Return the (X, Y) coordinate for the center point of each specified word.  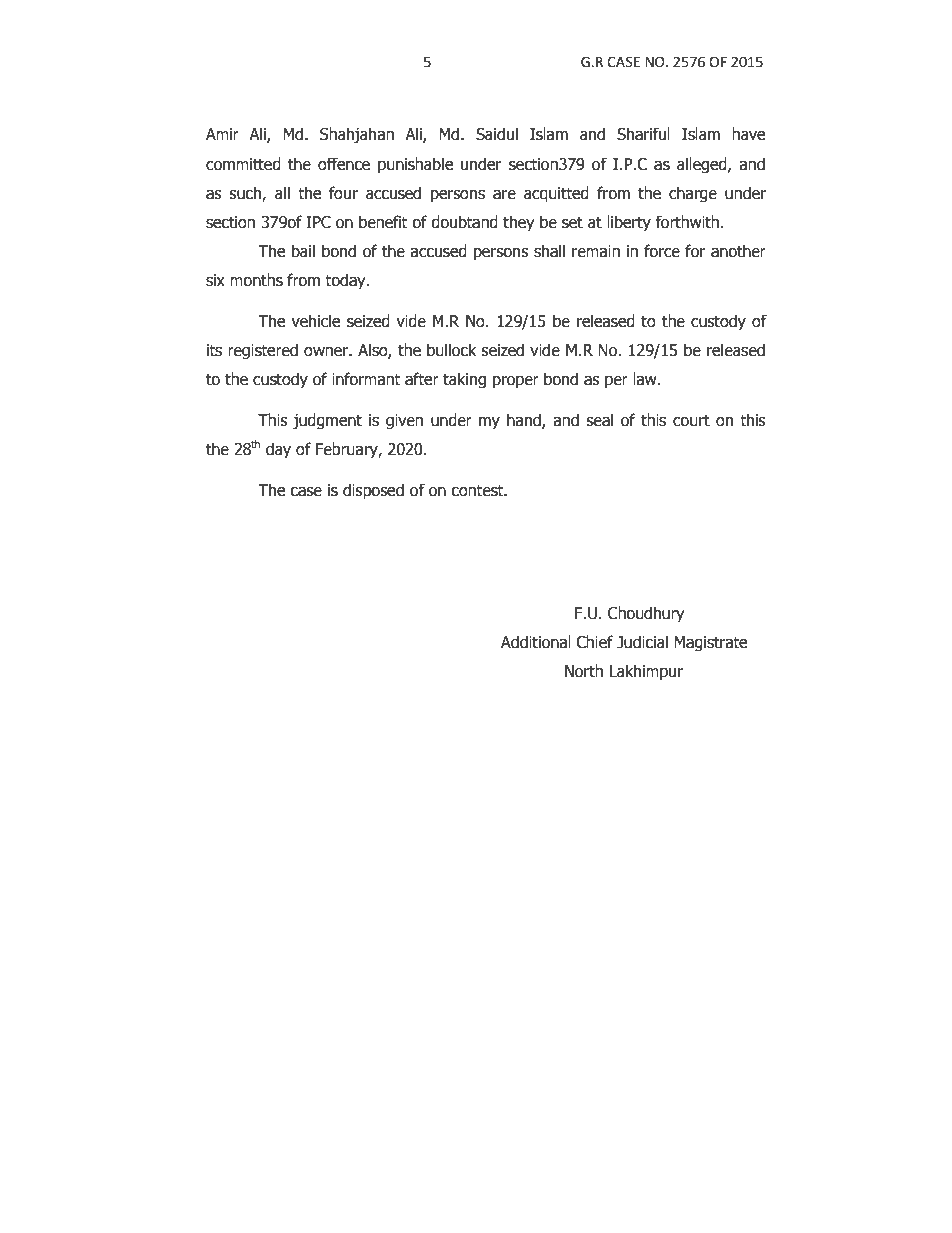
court (691, 420)
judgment (327, 421)
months (256, 280)
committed (243, 164)
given (404, 422)
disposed (373, 491)
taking (464, 380)
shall (549, 251)
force (662, 251)
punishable (415, 165)
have (748, 134)
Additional (536, 642)
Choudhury (646, 614)
